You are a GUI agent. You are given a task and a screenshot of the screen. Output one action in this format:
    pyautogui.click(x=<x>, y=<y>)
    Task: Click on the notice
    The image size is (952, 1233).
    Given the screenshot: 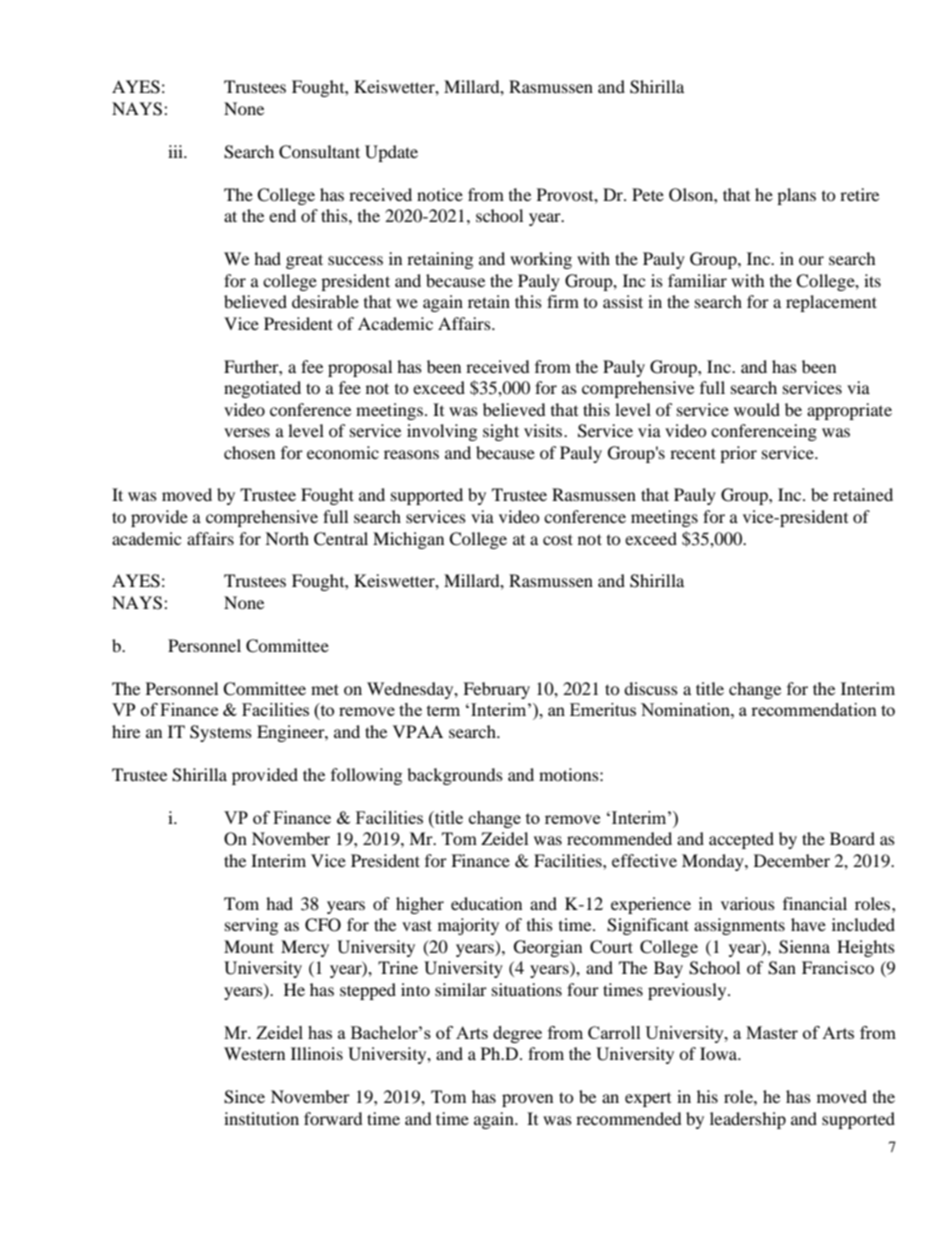 What is the action you would take?
    pyautogui.click(x=440, y=194)
